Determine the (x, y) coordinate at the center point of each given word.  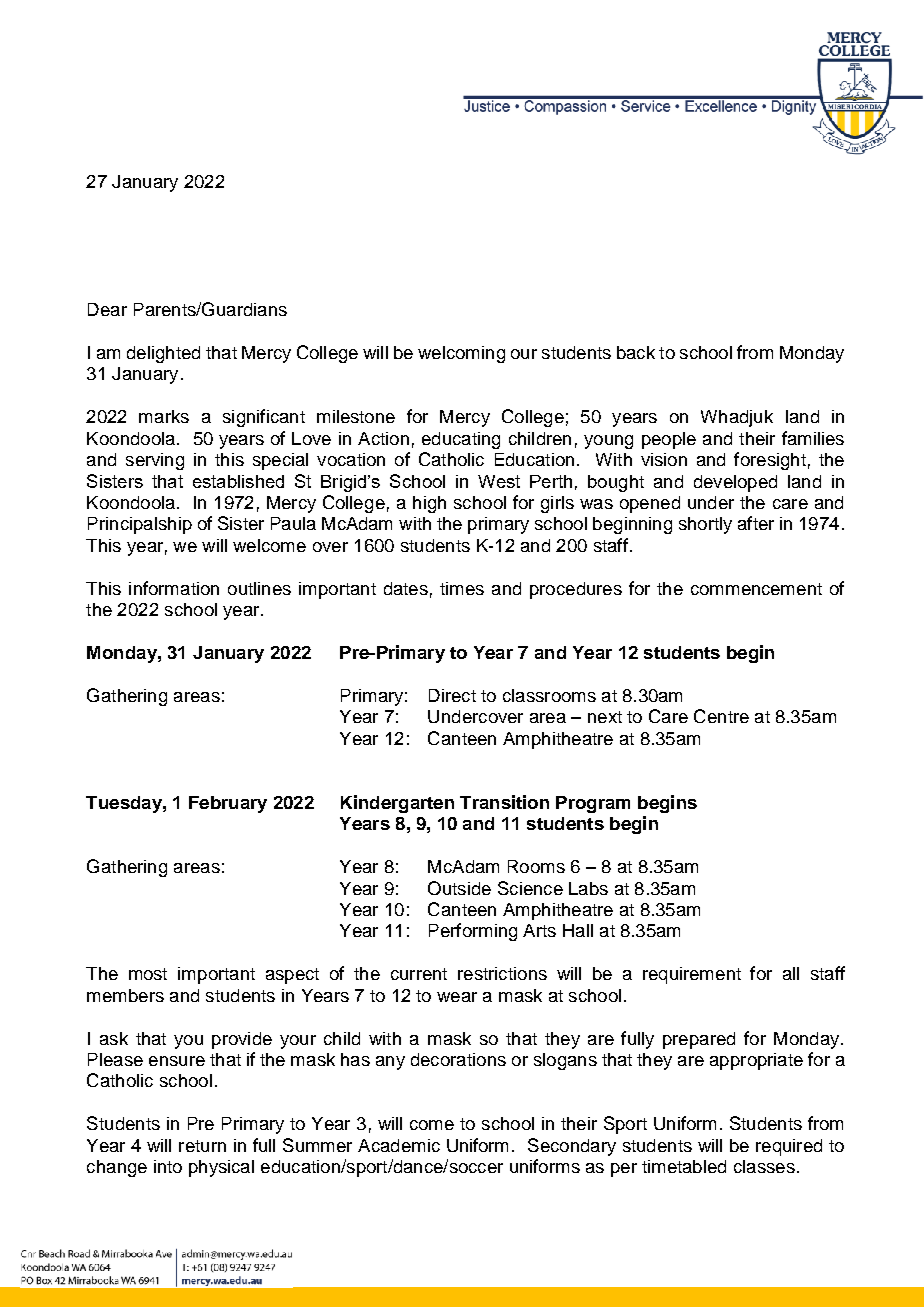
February (228, 804)
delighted (163, 354)
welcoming (461, 354)
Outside (459, 888)
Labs (588, 888)
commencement (756, 589)
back (636, 352)
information (174, 588)
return (202, 1146)
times (462, 588)
